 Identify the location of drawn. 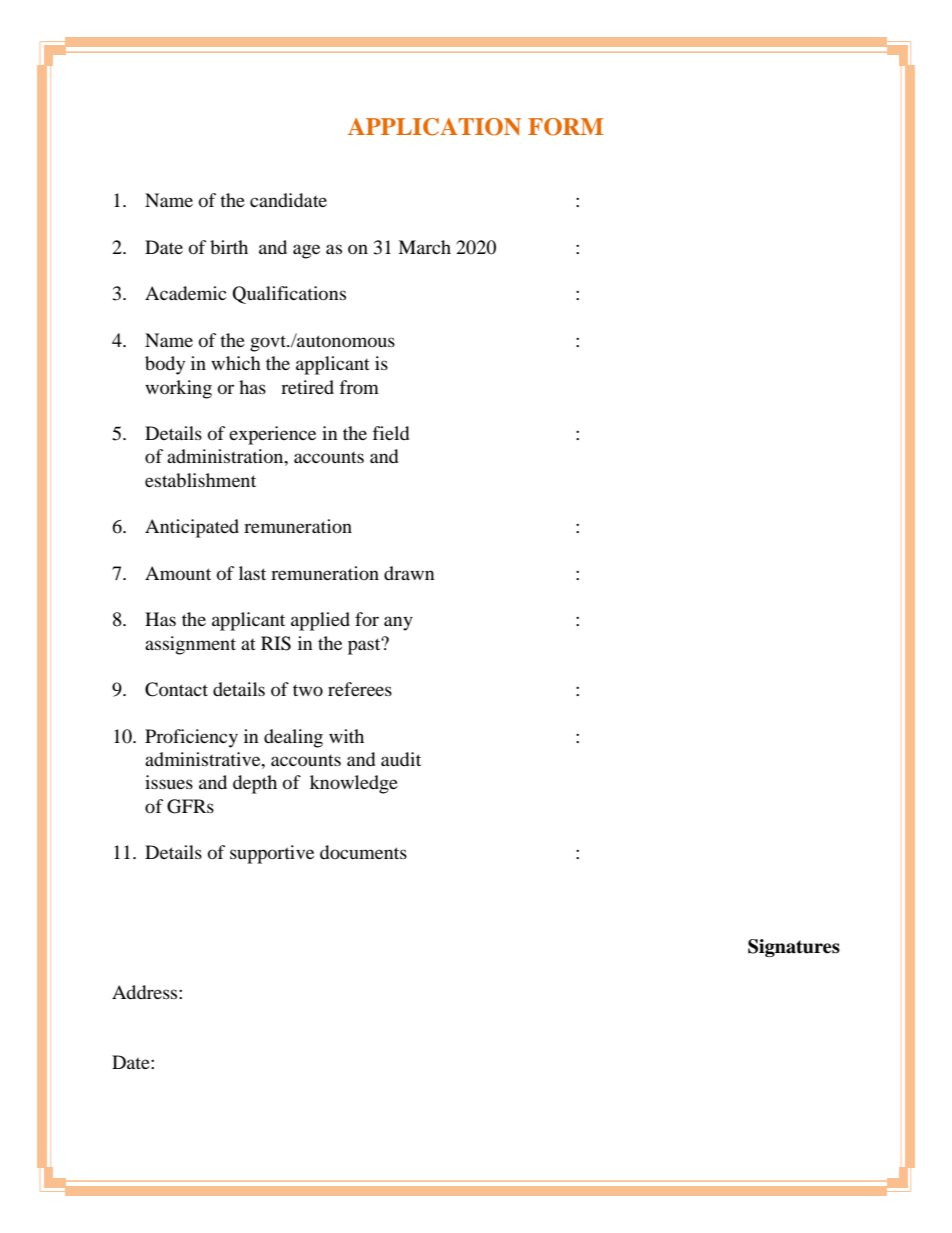
(409, 573).
